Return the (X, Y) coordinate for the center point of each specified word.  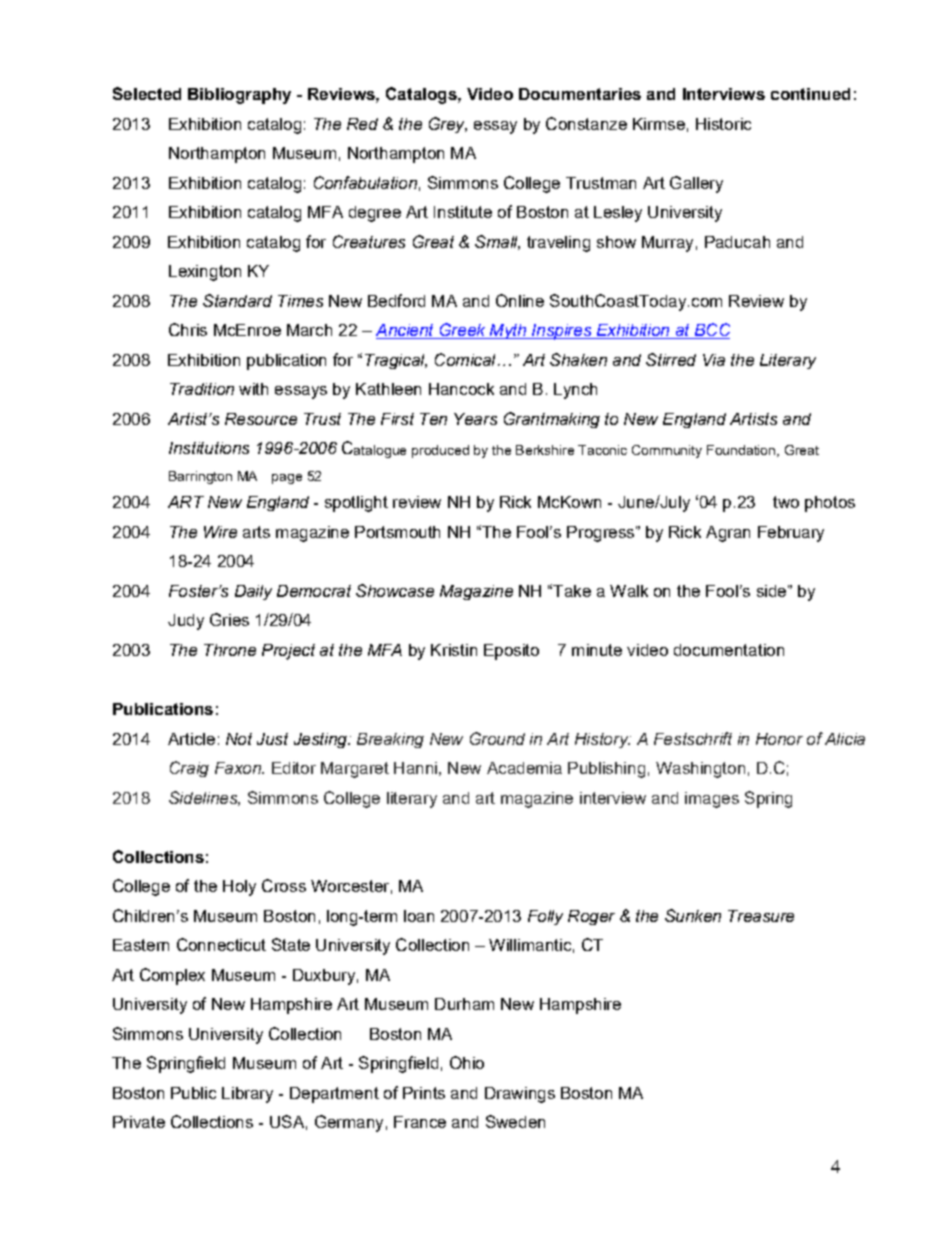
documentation (729, 650)
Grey (448, 125)
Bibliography (239, 96)
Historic (723, 124)
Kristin (454, 650)
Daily (253, 592)
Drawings (520, 1095)
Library (247, 1095)
